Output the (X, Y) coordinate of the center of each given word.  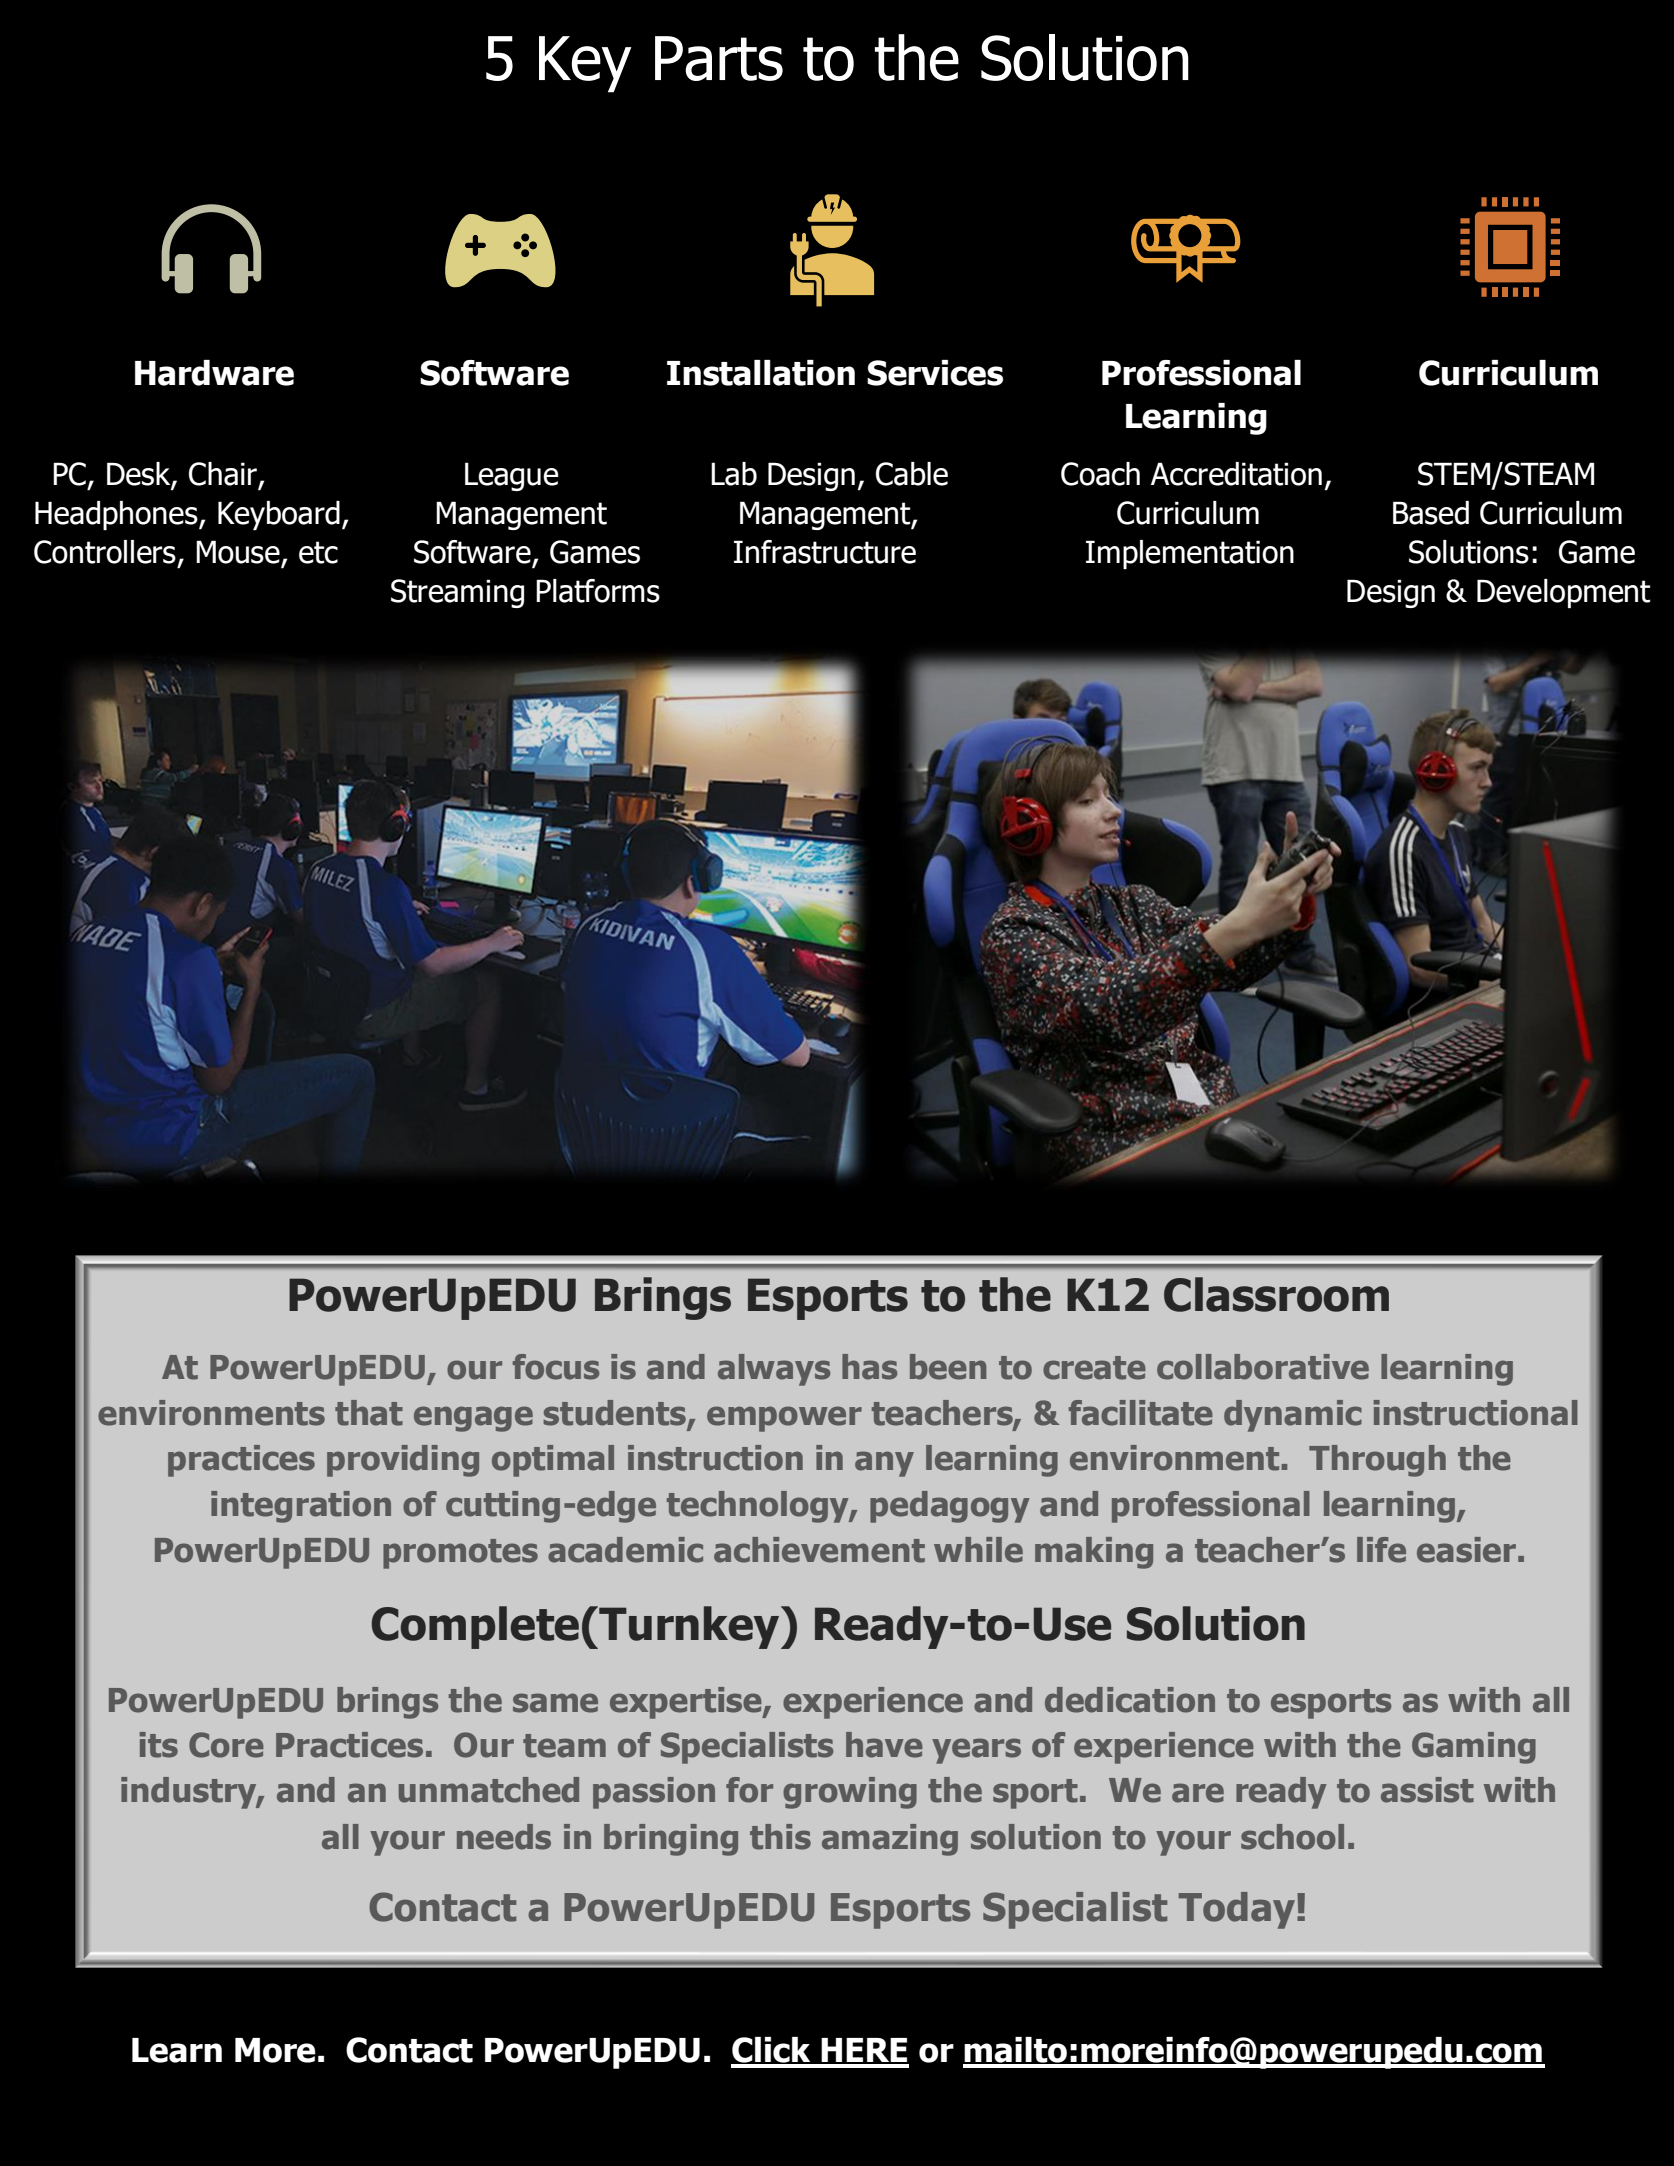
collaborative (1263, 1367)
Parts (719, 58)
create (1094, 1368)
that (369, 1413)
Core (226, 1745)
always (774, 1370)
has (869, 1367)
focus (556, 1367)
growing (850, 1793)
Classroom (1276, 1294)
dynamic (1293, 1416)
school (1292, 1837)
